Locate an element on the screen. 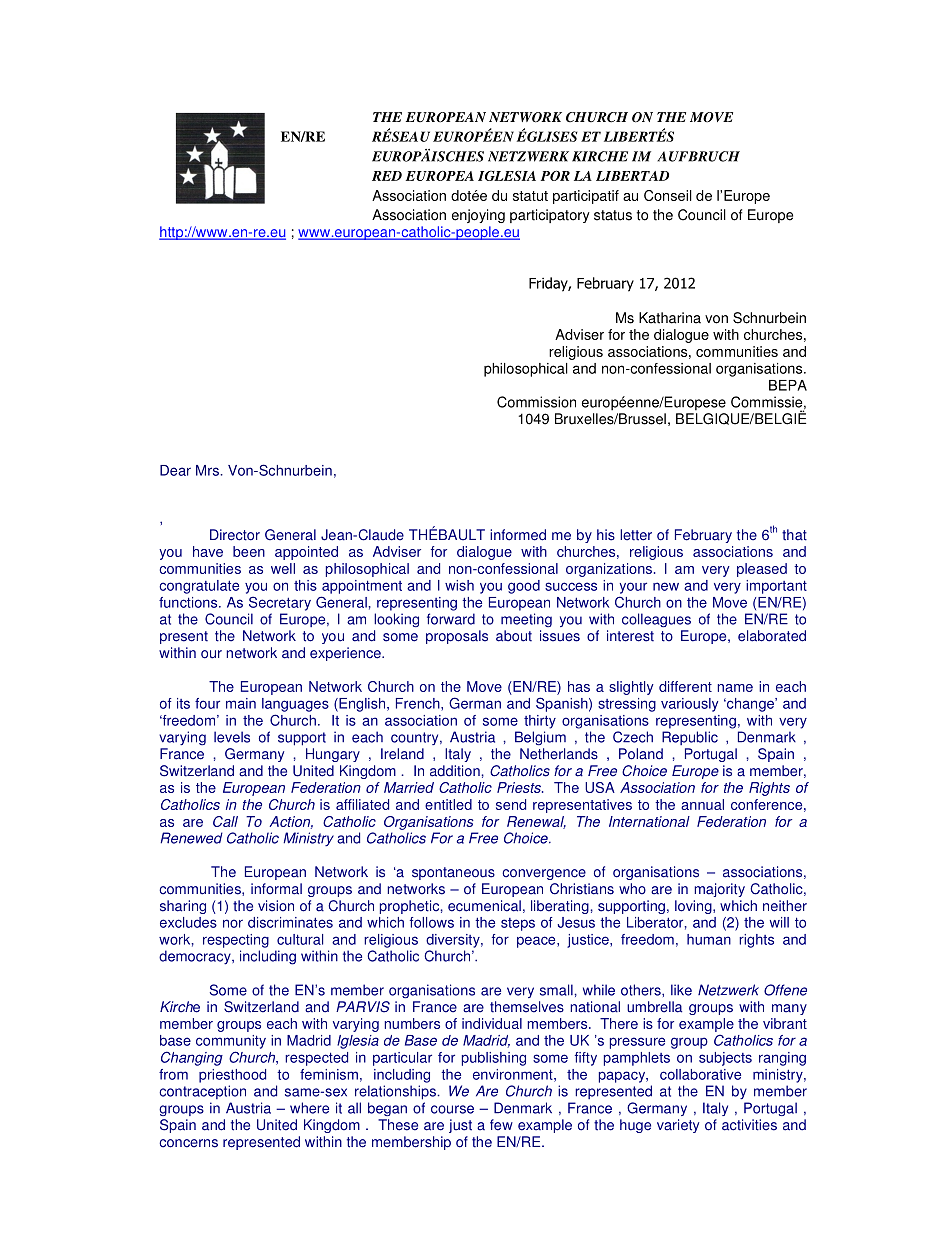  Conseil is located at coordinates (668, 195).
